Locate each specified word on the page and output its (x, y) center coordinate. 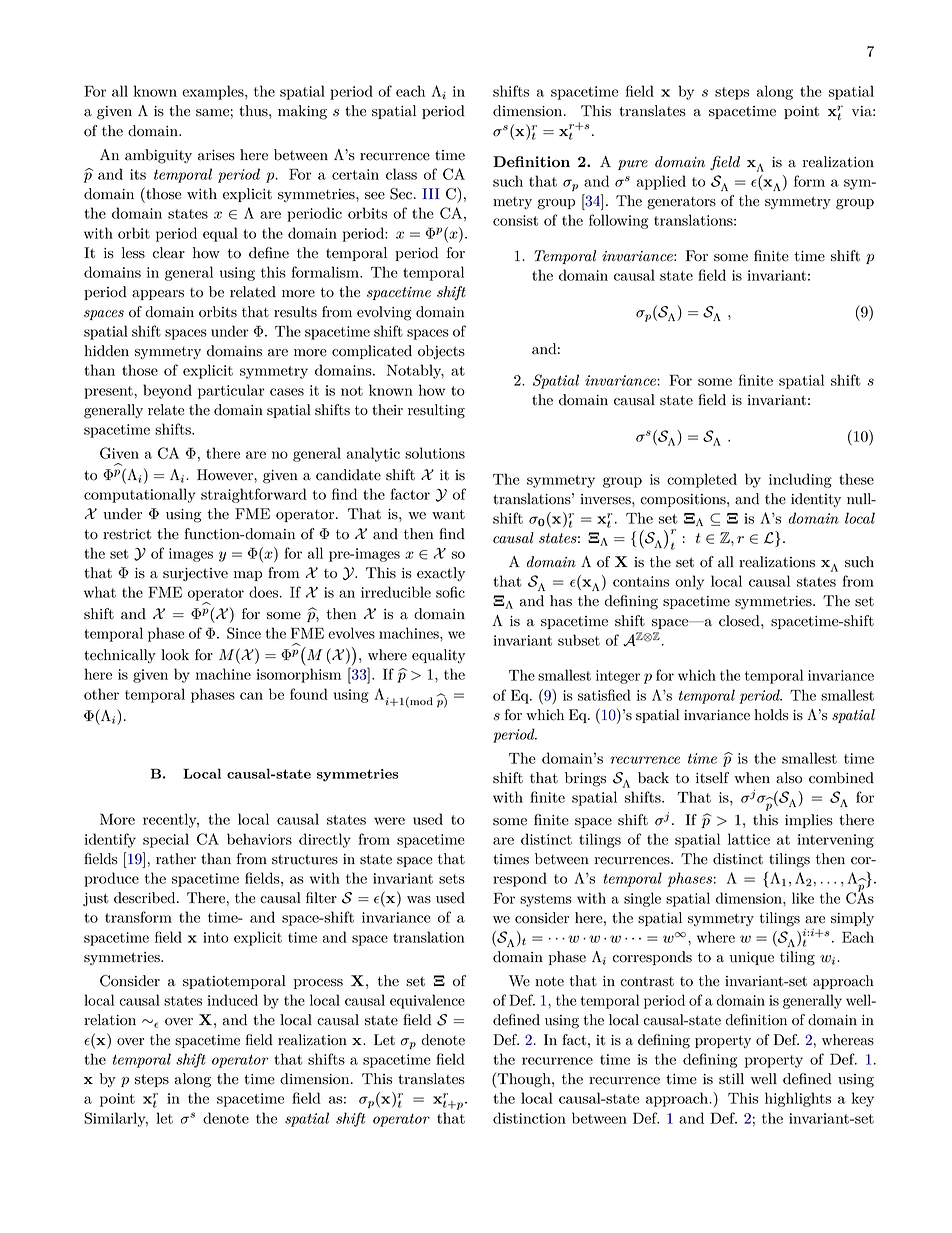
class (401, 174)
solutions (435, 453)
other (101, 694)
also (789, 778)
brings (585, 779)
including (800, 480)
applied (661, 182)
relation (110, 1020)
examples (214, 92)
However (226, 475)
